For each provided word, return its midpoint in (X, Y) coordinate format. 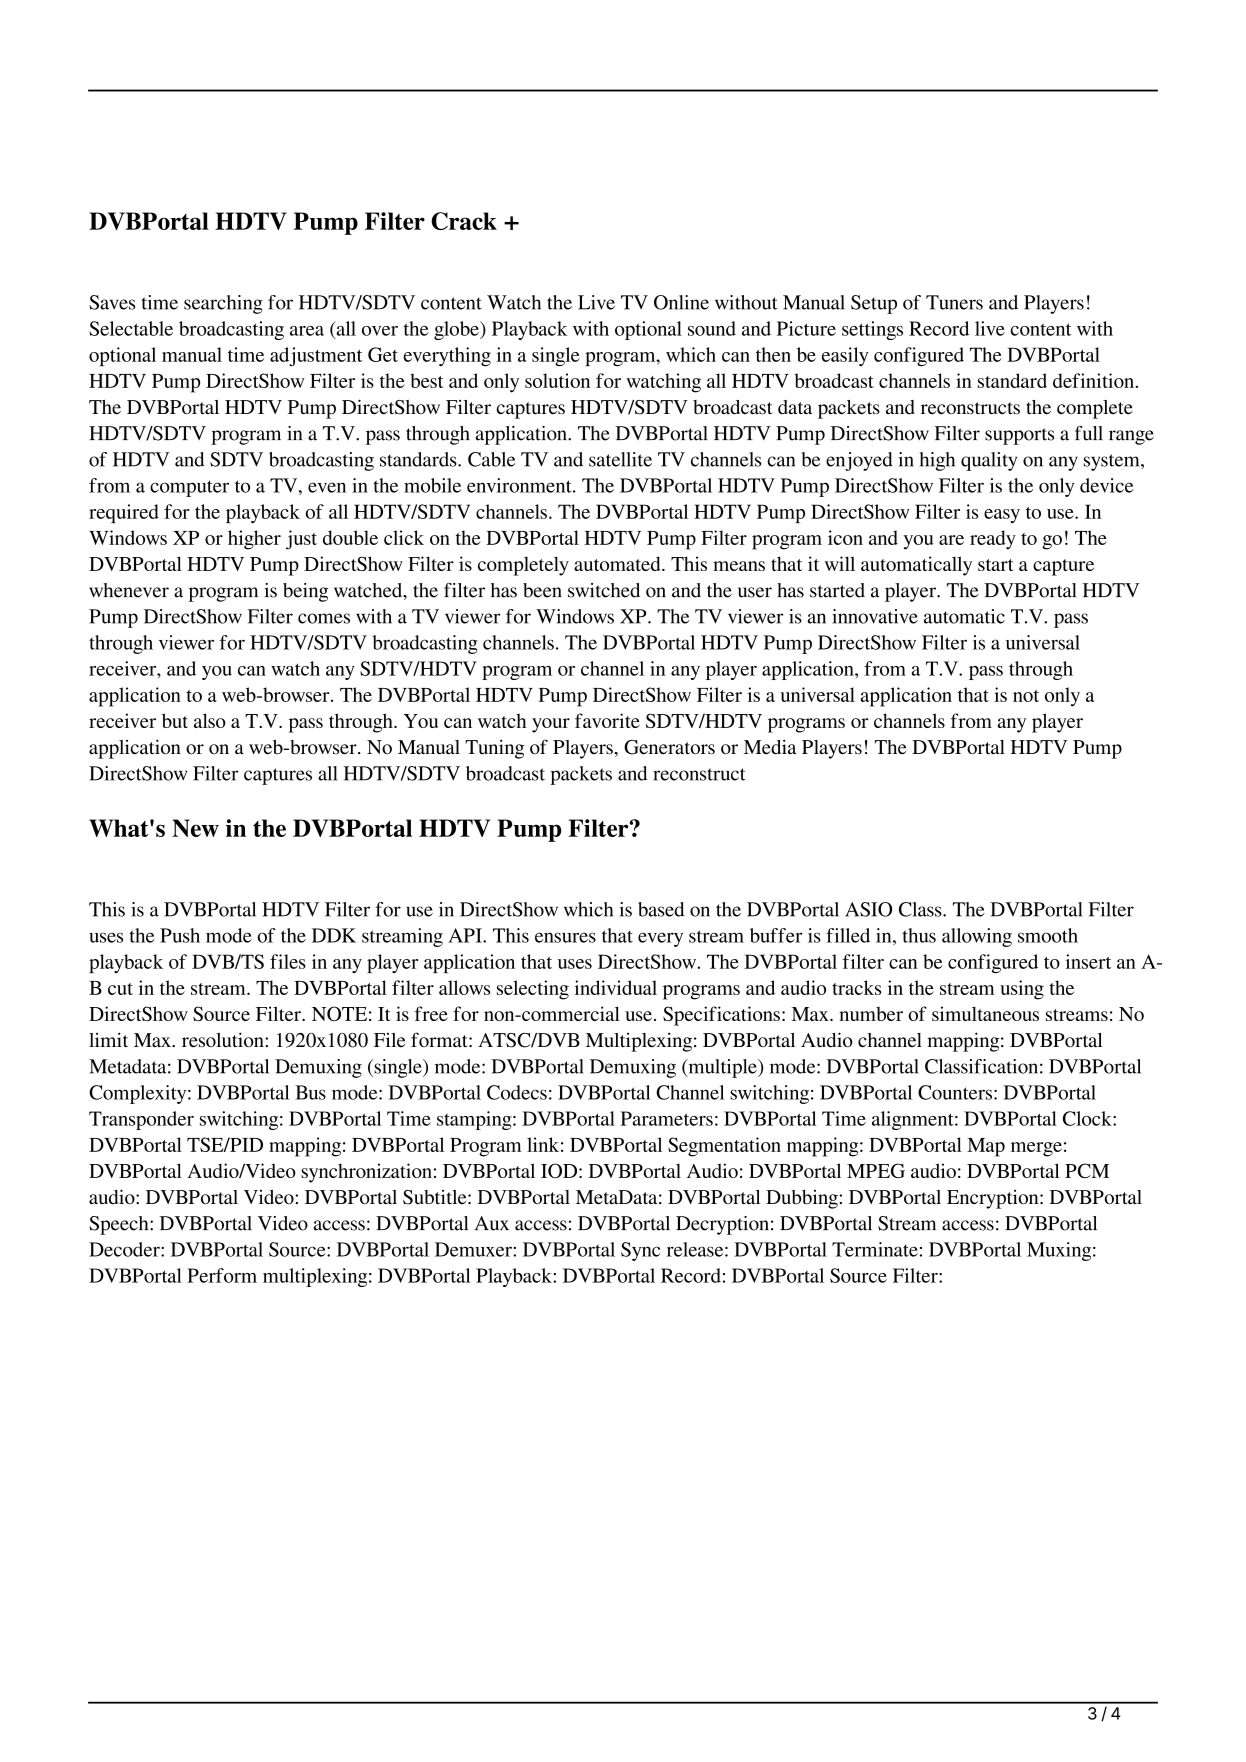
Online (681, 302)
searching (223, 304)
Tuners (954, 302)
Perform (222, 1275)
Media (770, 746)
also (210, 720)
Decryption (722, 1225)
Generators (669, 747)
